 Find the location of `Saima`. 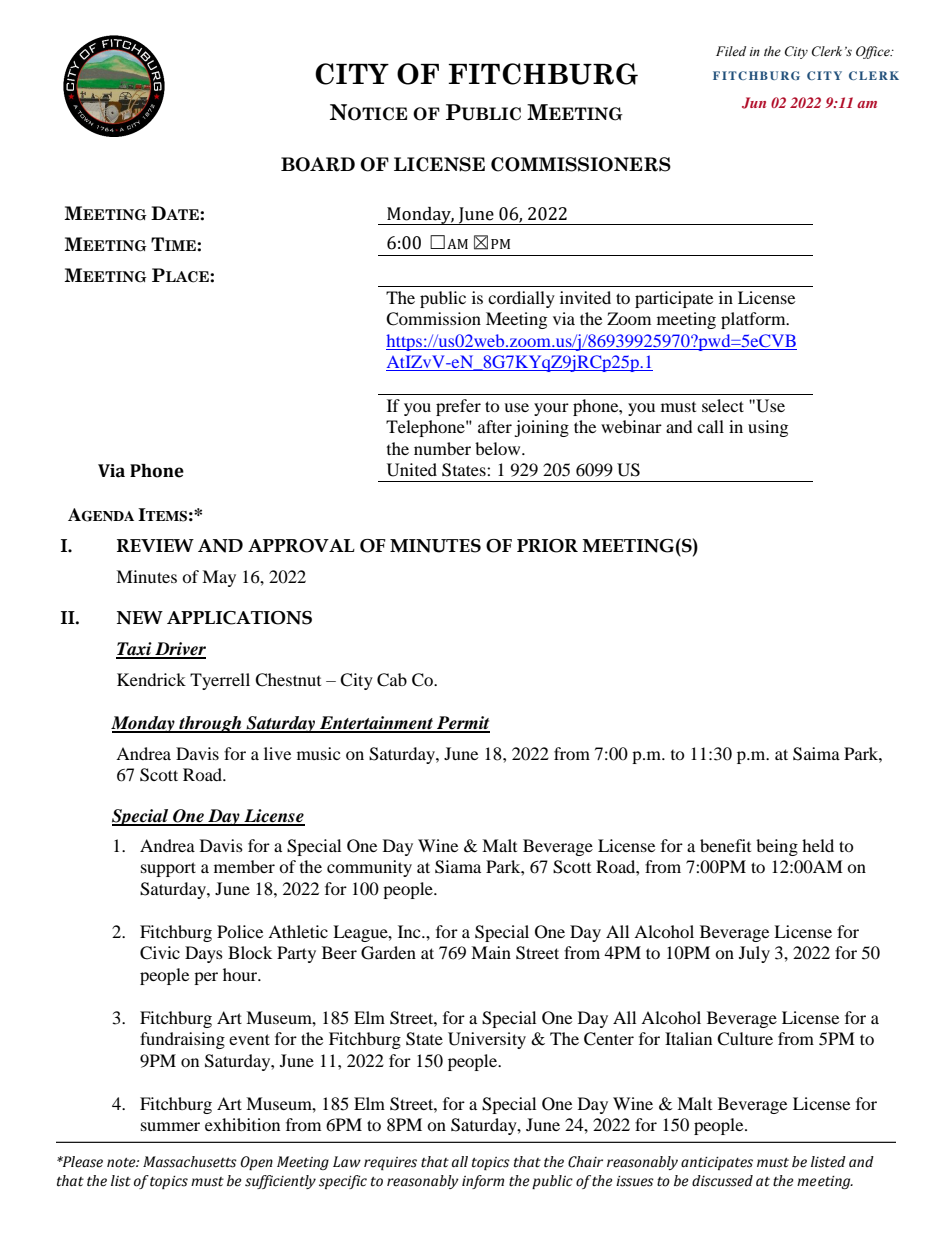

Saima is located at coordinates (816, 754).
